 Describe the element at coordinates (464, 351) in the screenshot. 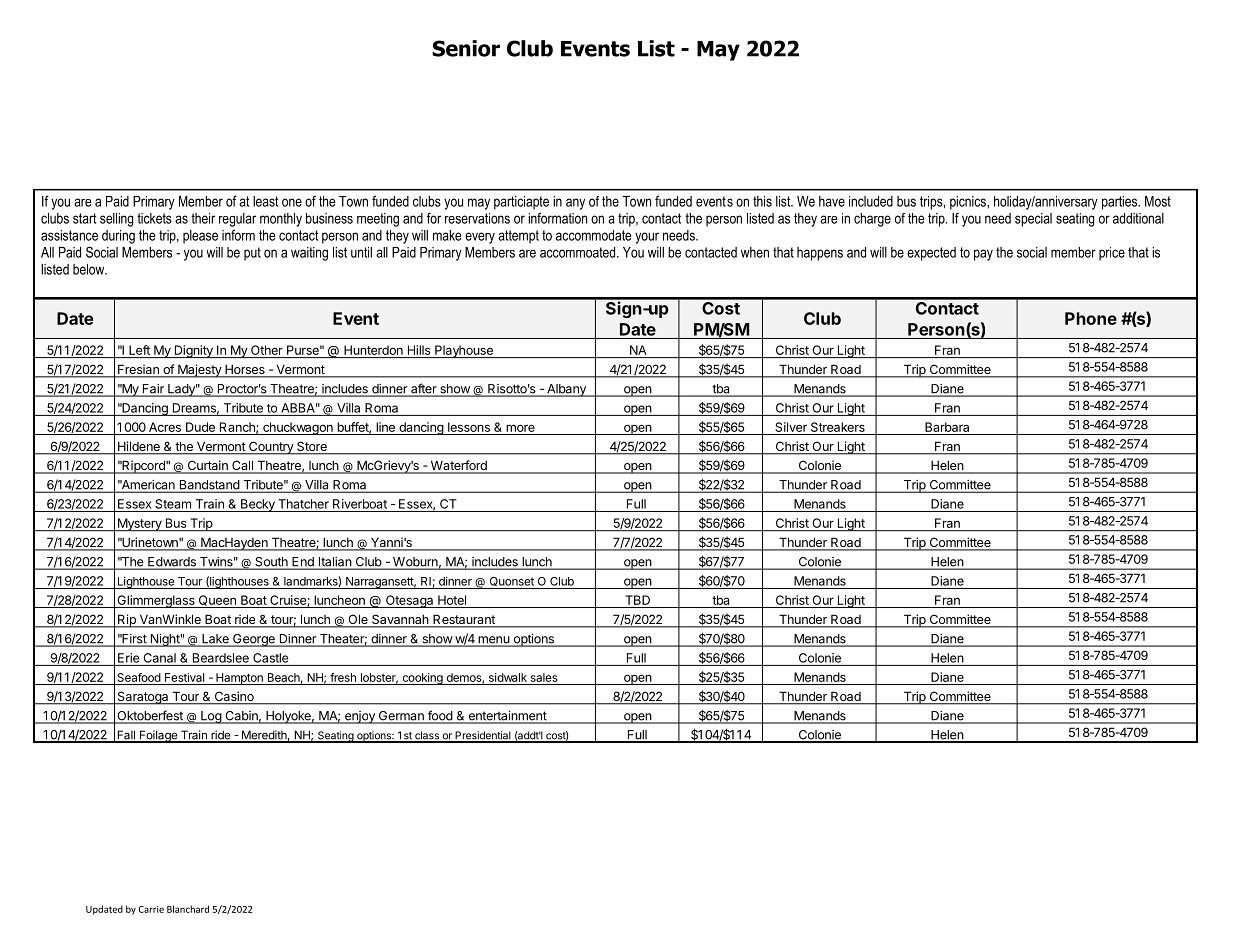

I see `Playhouse` at that location.
